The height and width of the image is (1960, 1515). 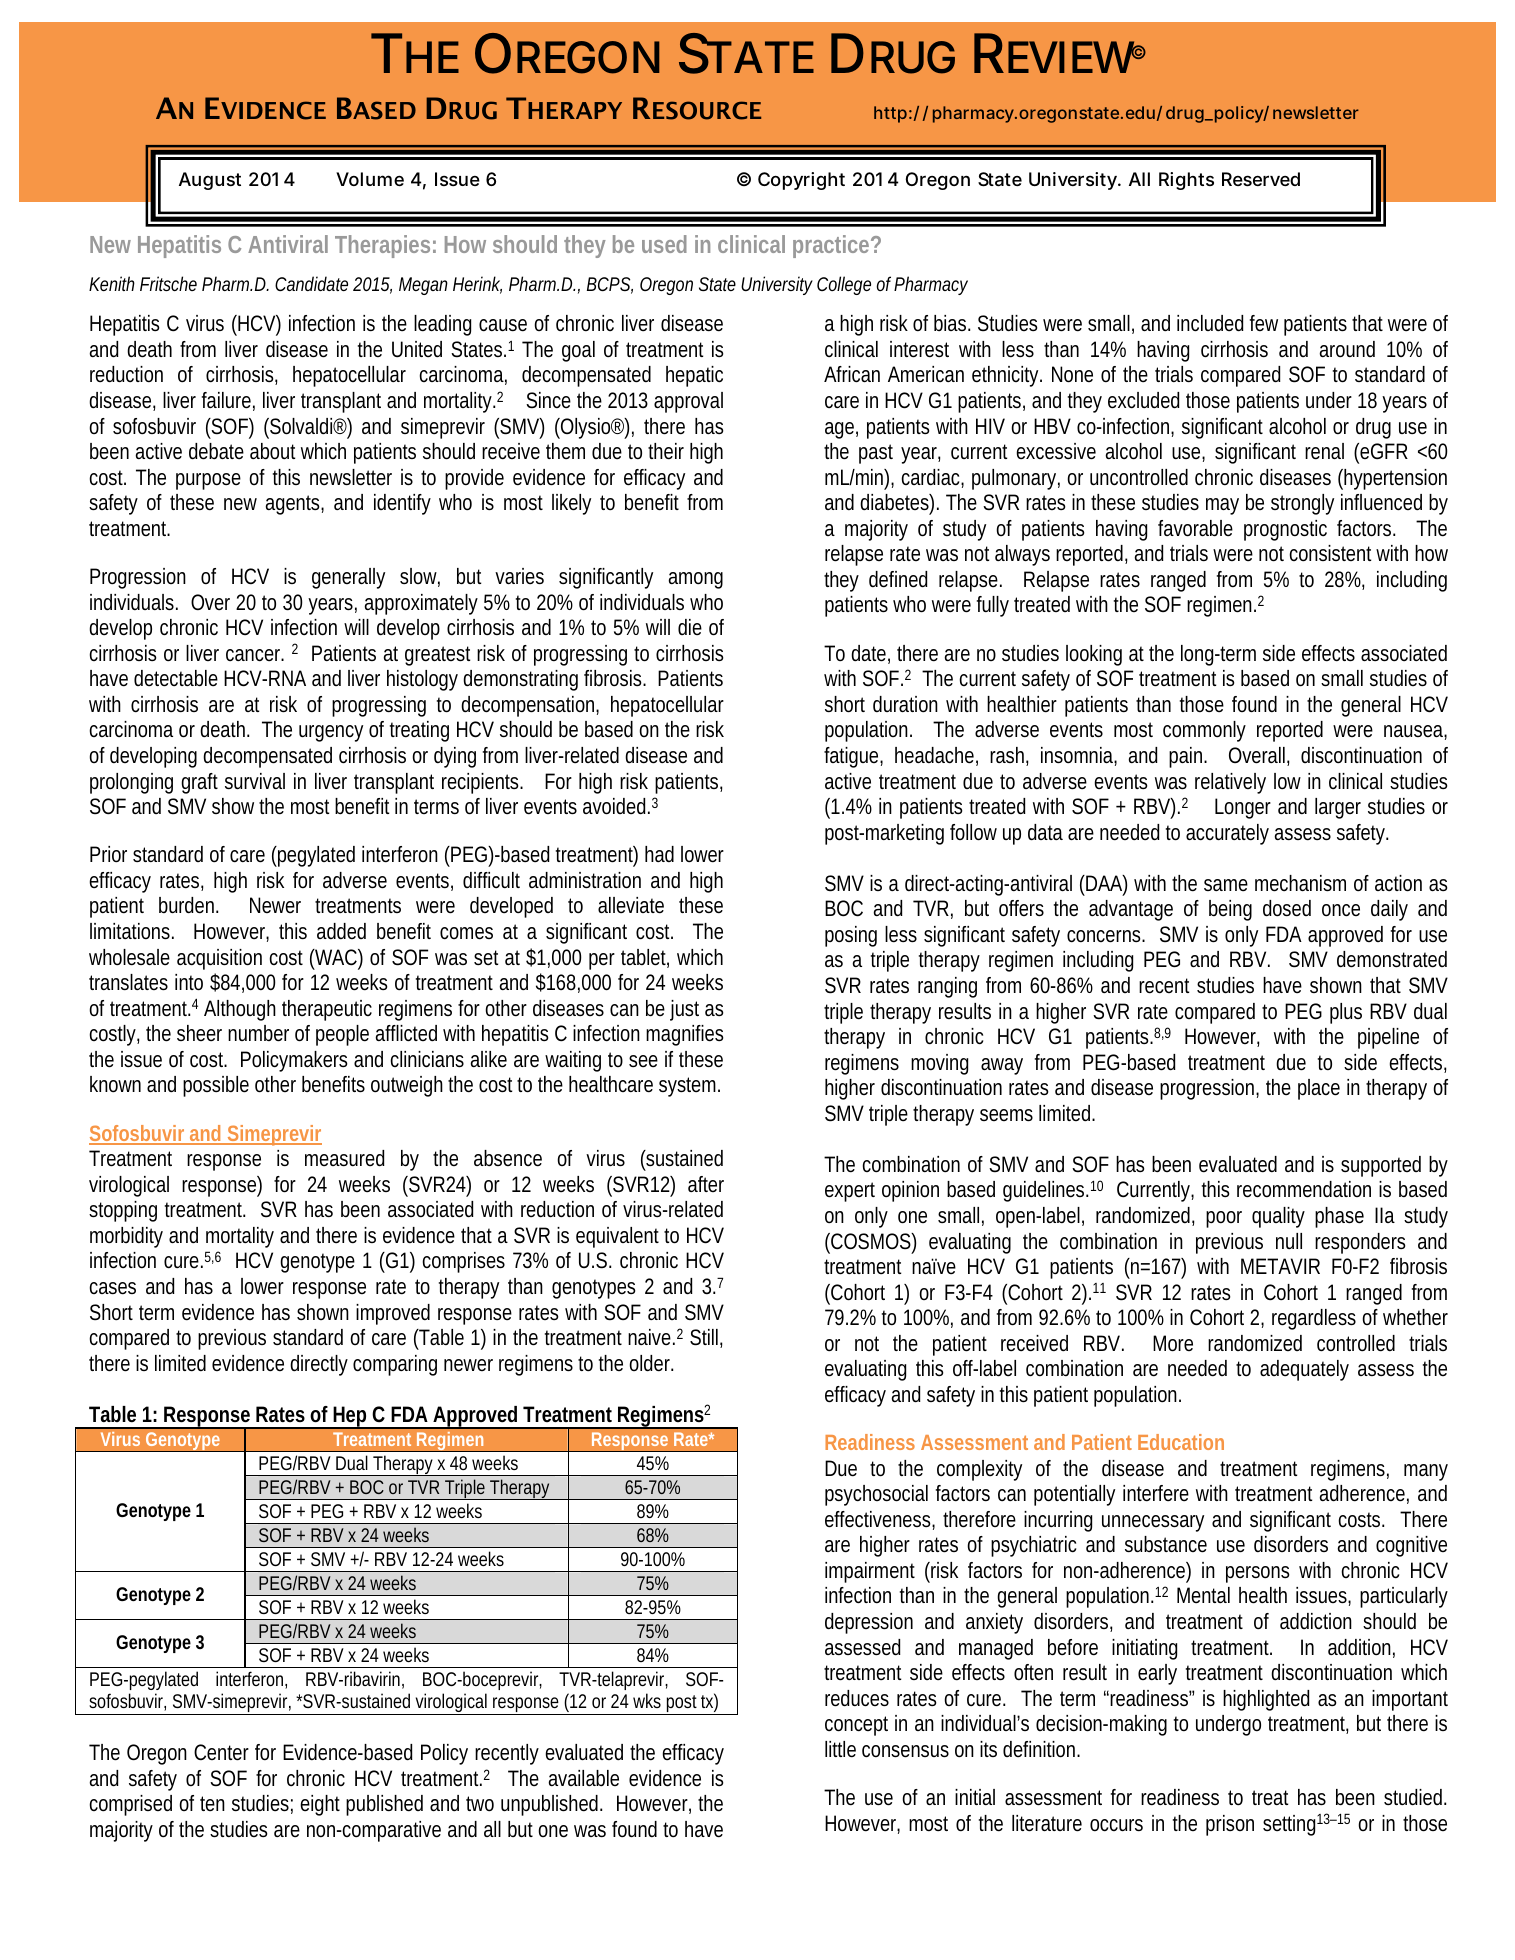 What do you see at coordinates (695, 580) in the image?
I see `among` at bounding box center [695, 580].
